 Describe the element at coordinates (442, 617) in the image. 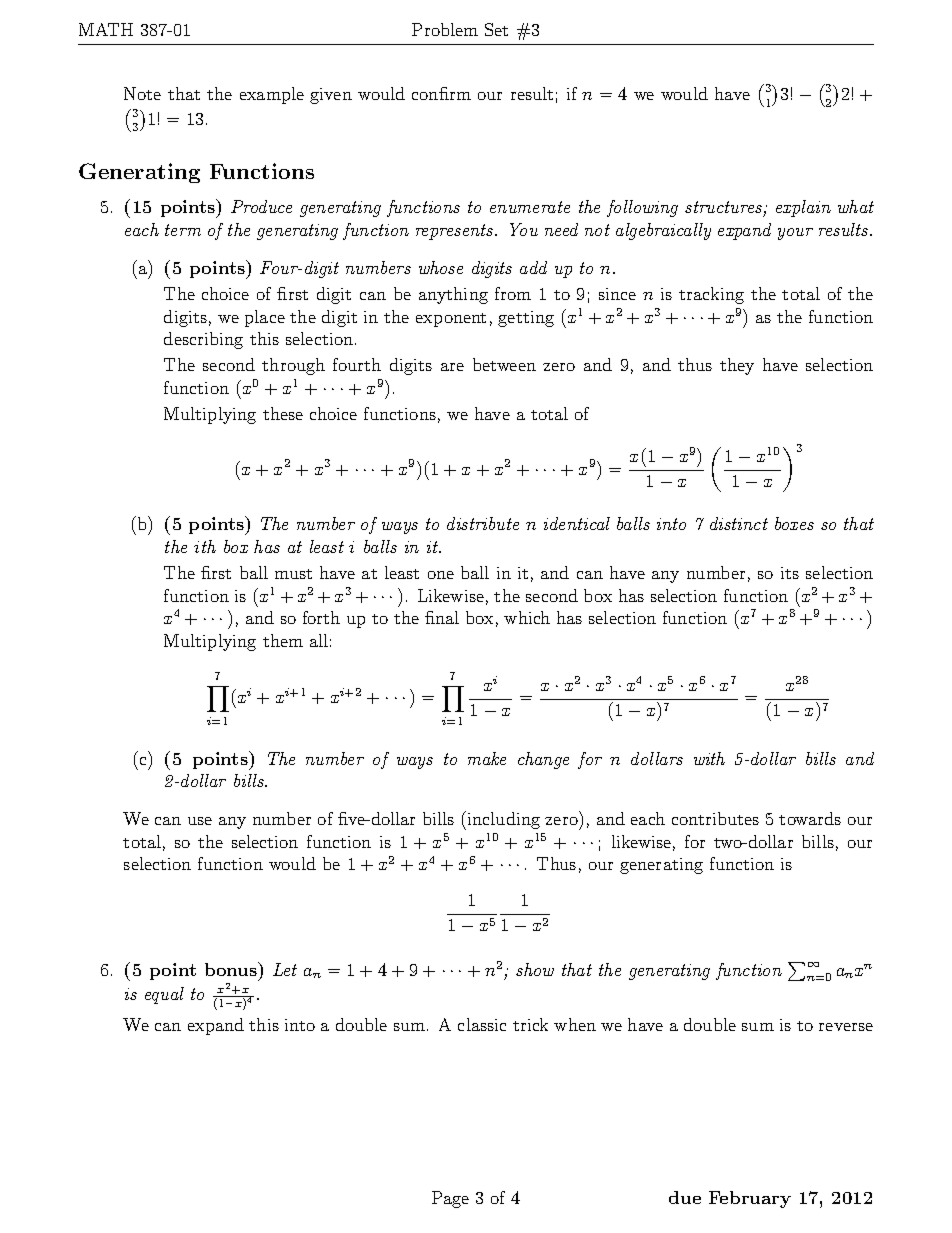

I see `final` at that location.
